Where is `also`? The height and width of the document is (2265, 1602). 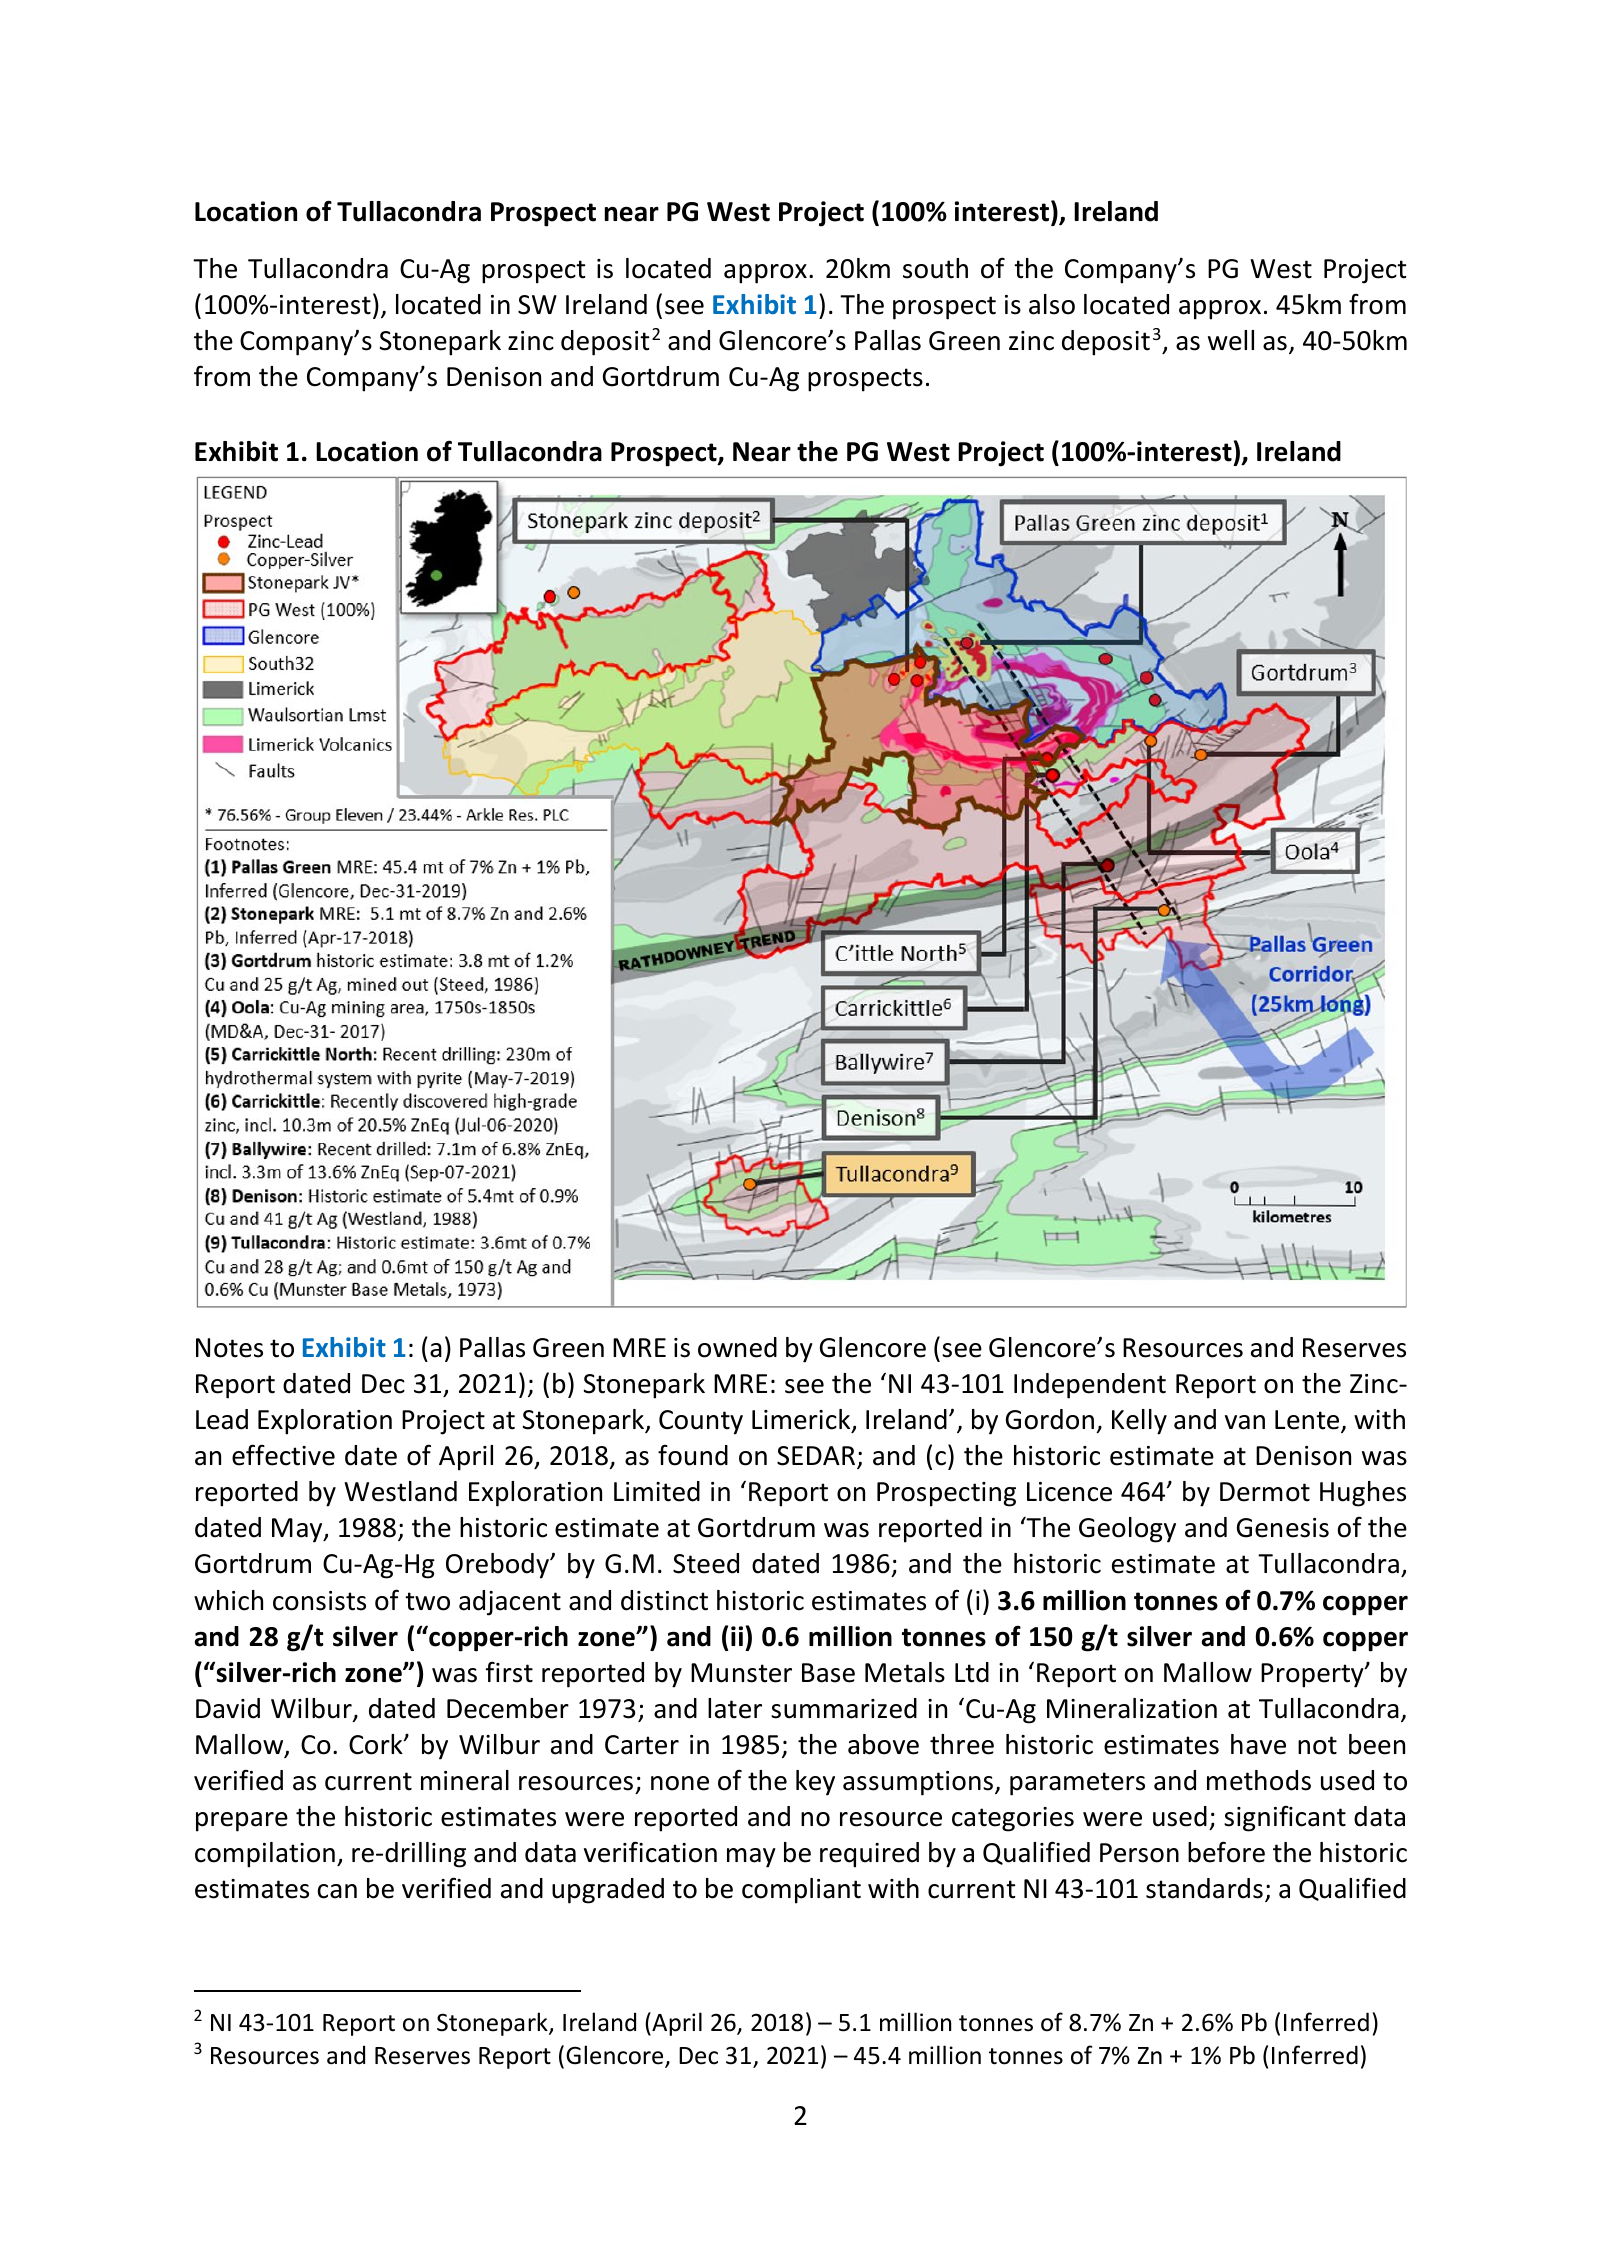 also is located at coordinates (1052, 304).
